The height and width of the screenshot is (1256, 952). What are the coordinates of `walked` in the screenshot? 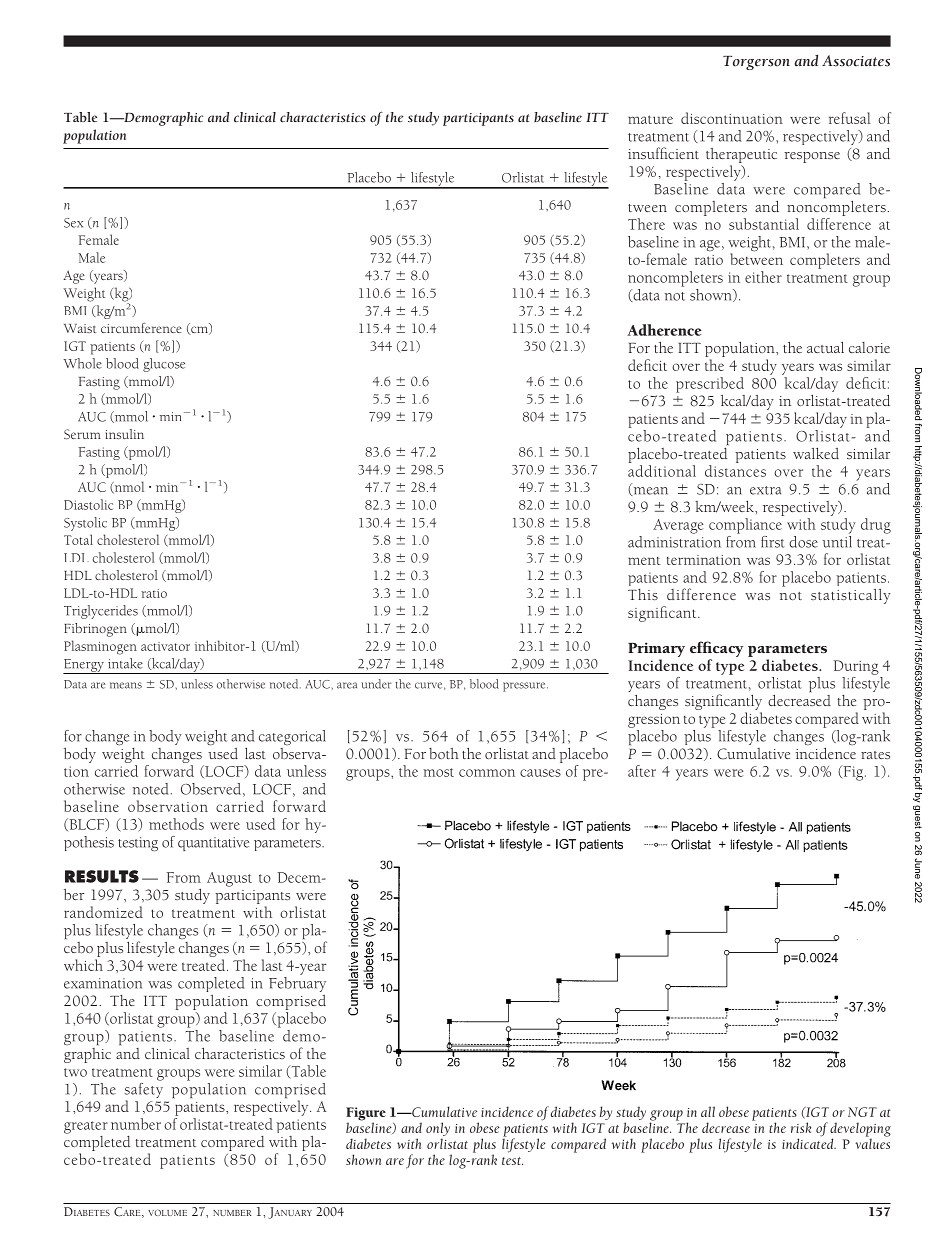 It's located at (816, 453).
